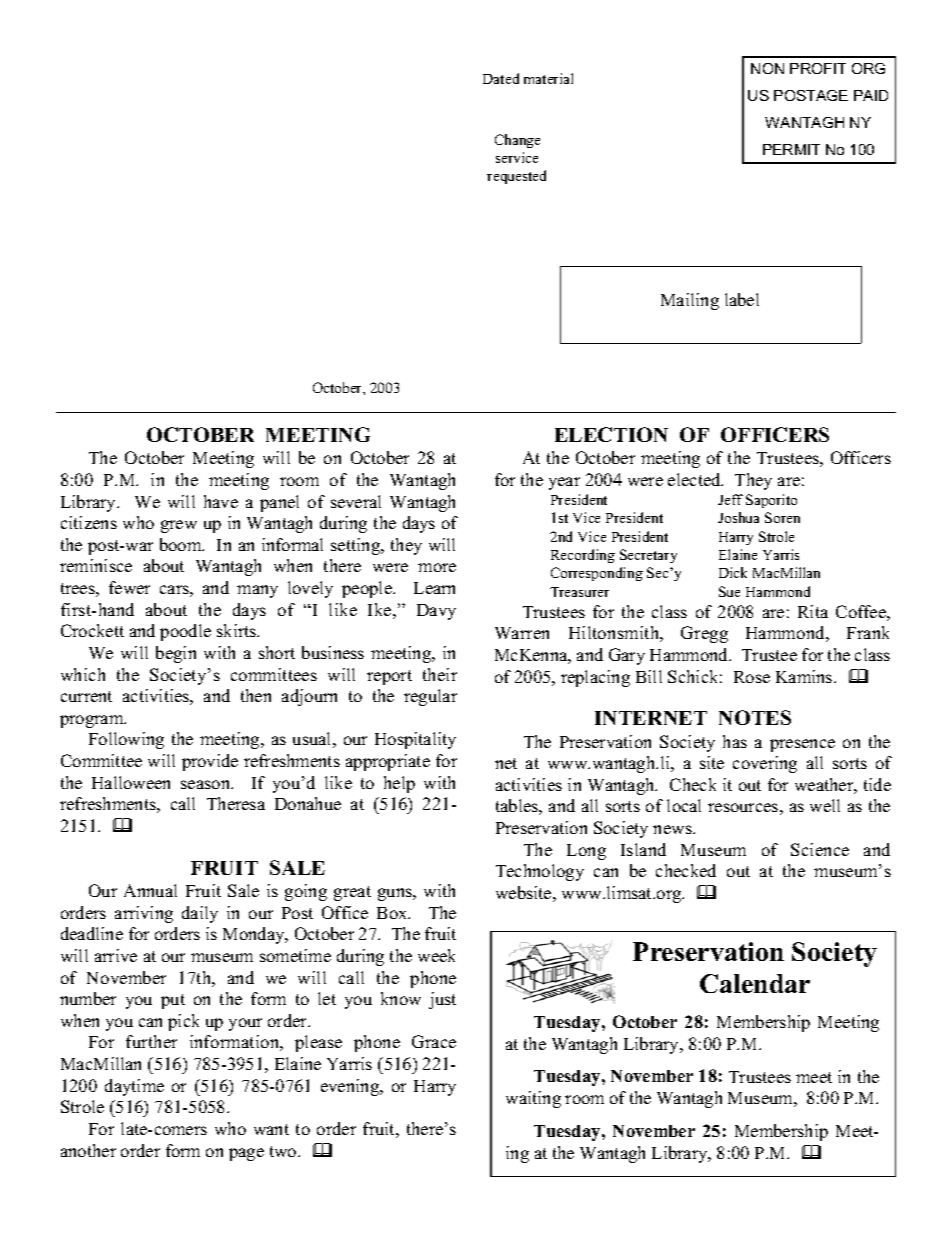 This screenshot has height=1233, width=952. Describe the element at coordinates (134, 1087) in the screenshot. I see `daytime` at that location.
